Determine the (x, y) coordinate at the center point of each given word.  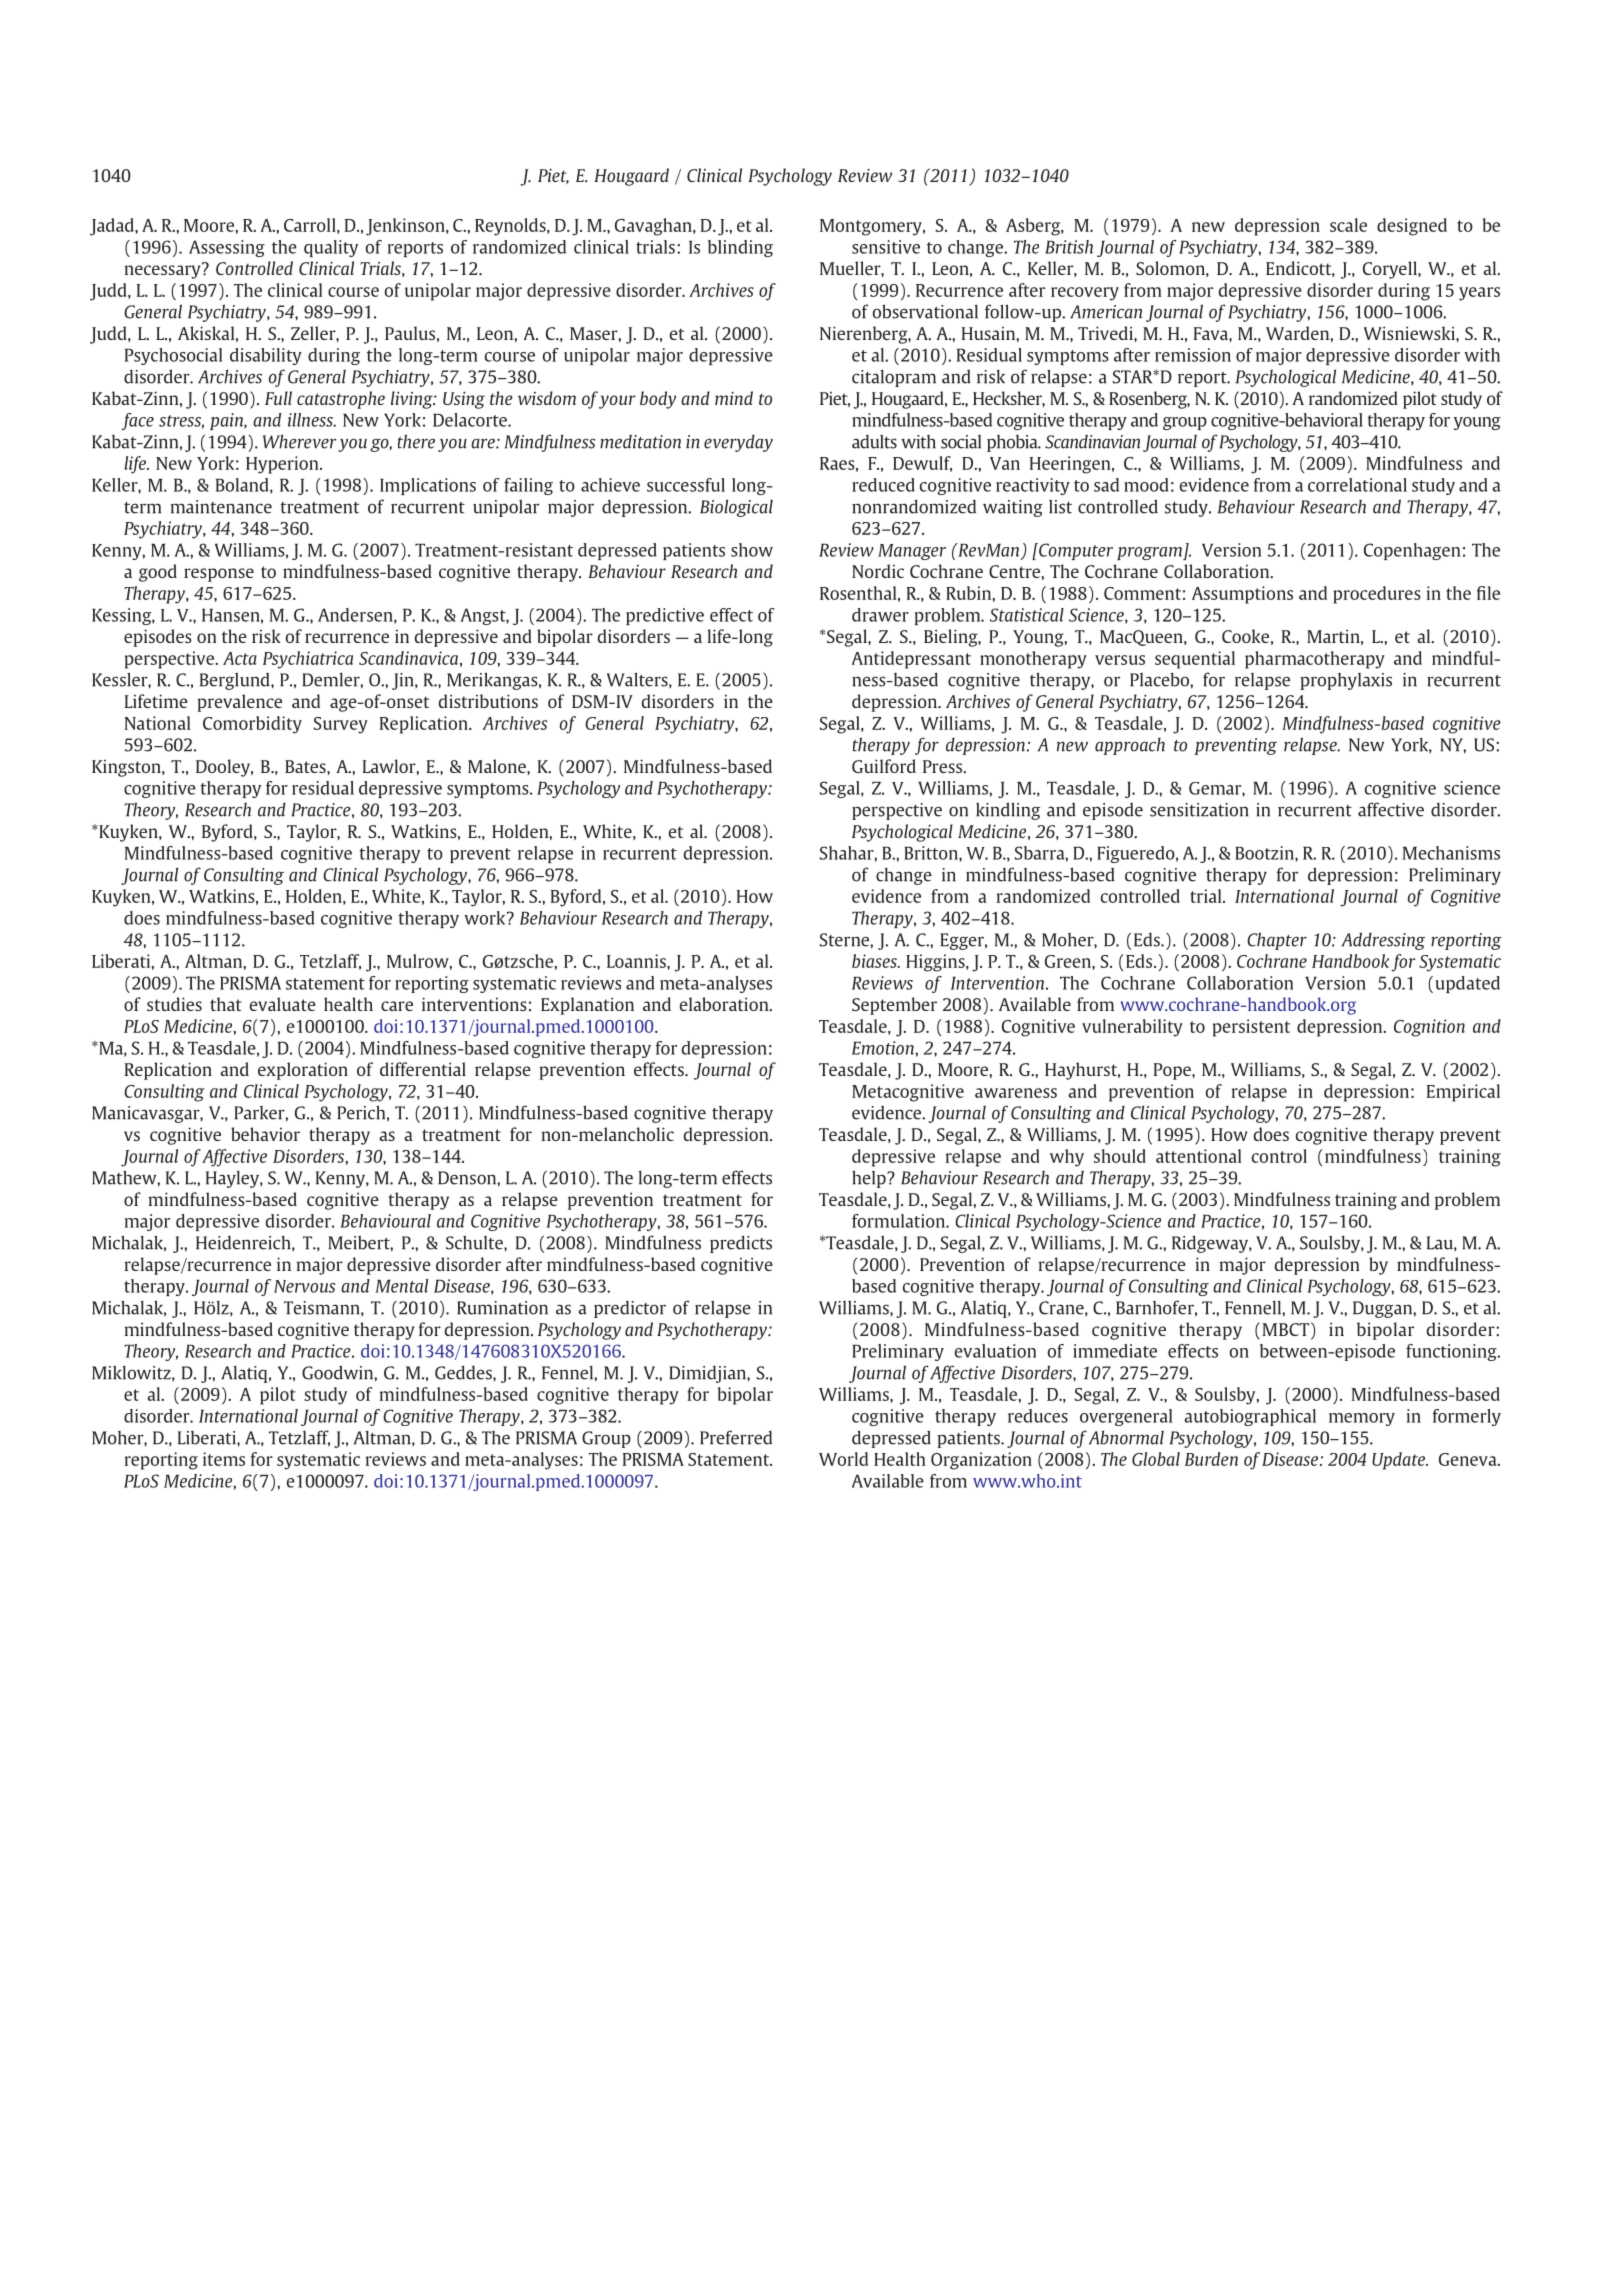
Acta (240, 658)
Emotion (884, 1048)
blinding (740, 248)
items (224, 1459)
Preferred (736, 1437)
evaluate (282, 1004)
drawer (880, 615)
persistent (1251, 1028)
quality (331, 248)
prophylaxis (1346, 681)
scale (1348, 225)
